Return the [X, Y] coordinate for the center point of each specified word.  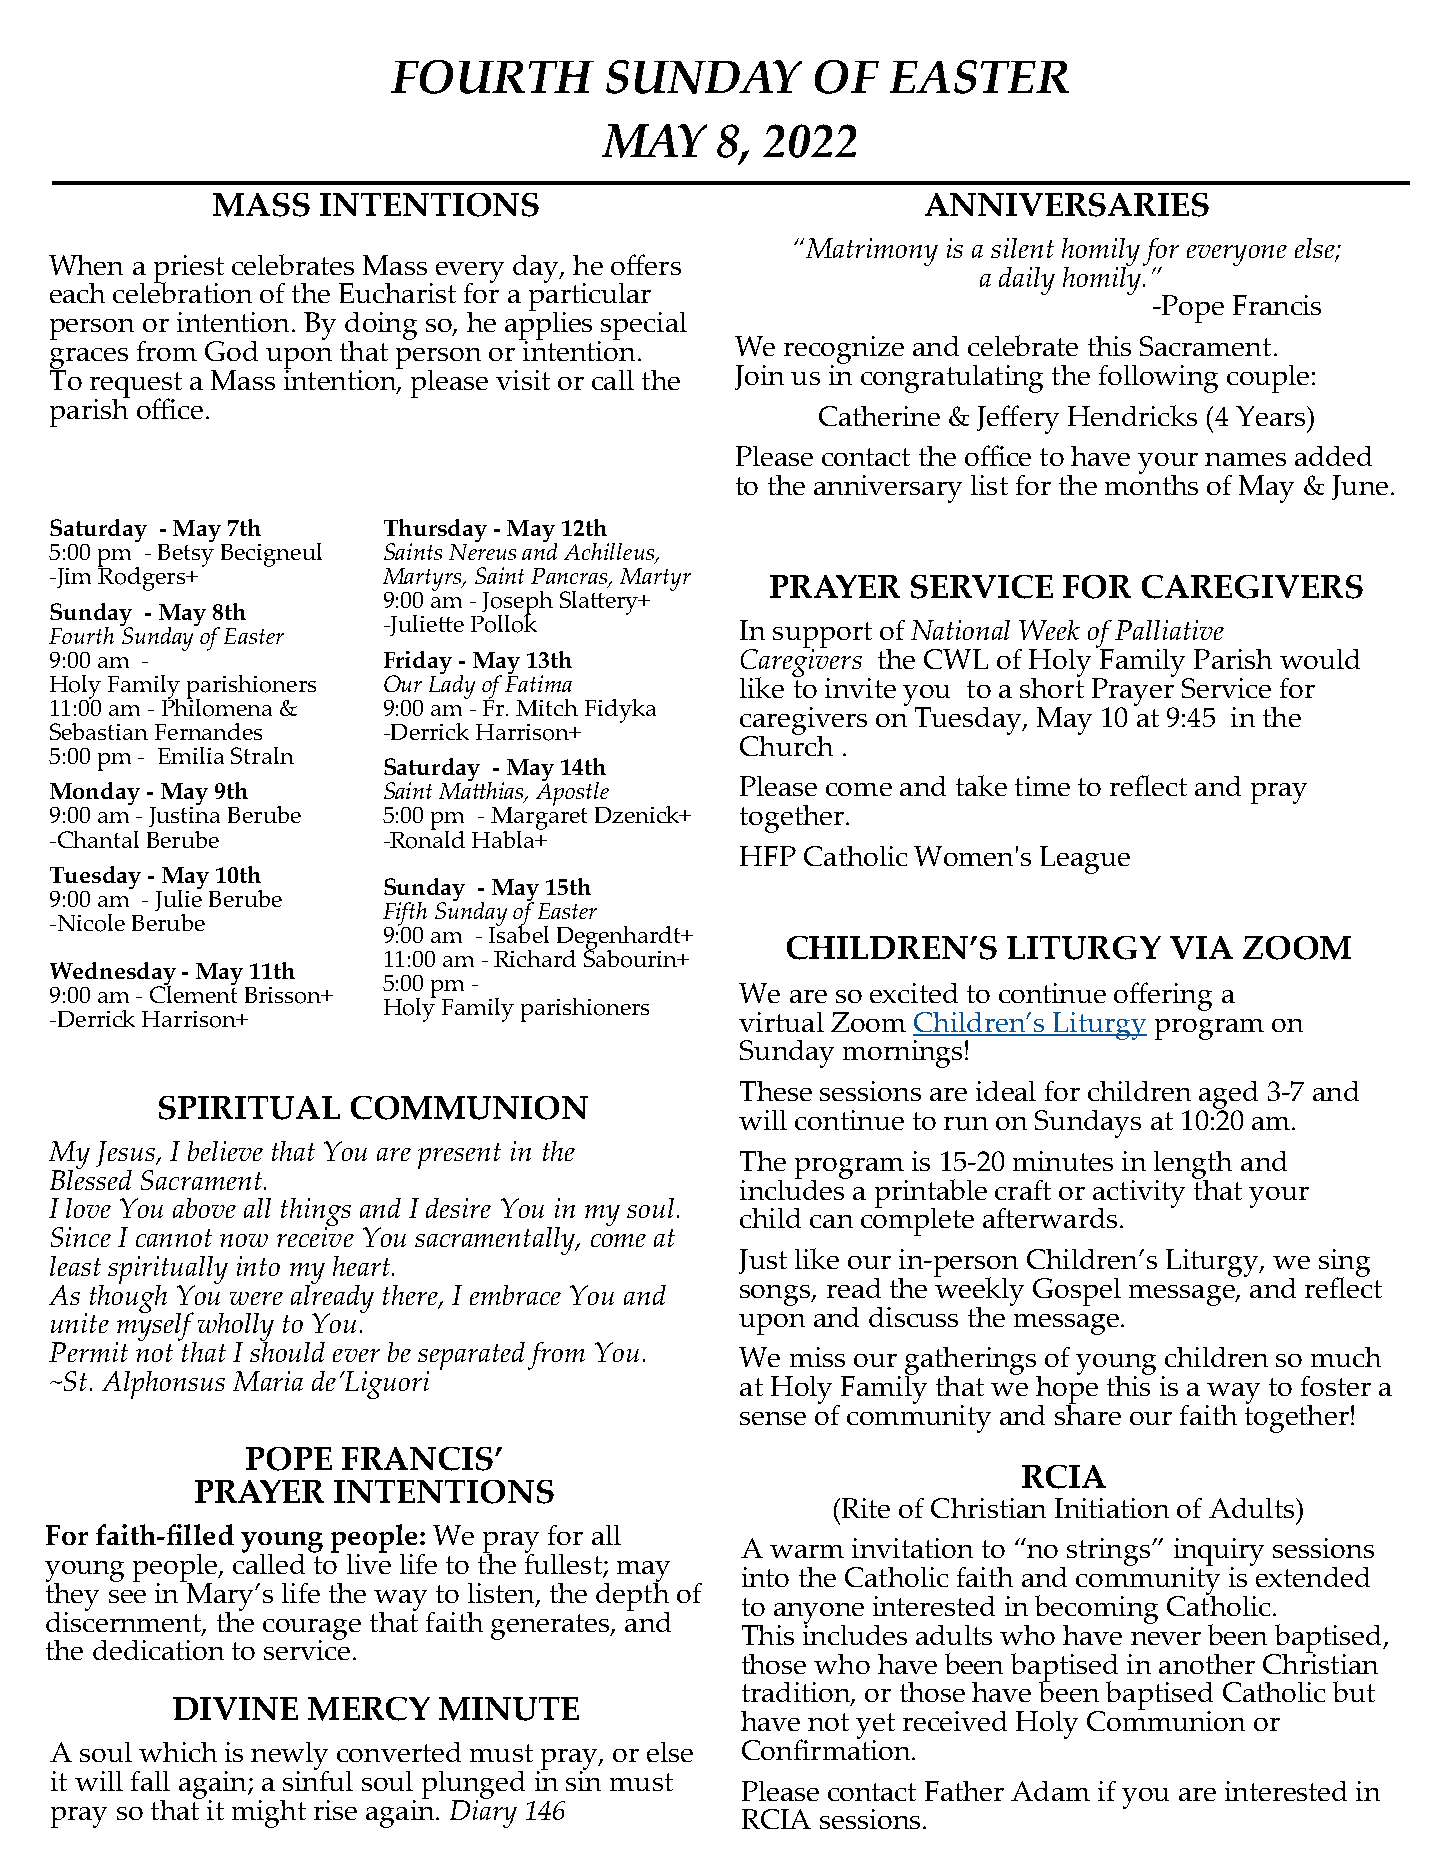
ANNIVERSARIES [1067, 205]
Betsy [186, 554]
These [776, 1091]
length [1193, 1166]
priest [189, 270]
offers [646, 264]
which [178, 1752]
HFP [768, 856]
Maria [268, 1381]
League [1085, 860]
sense [773, 1418]
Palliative [1169, 630]
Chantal [97, 839]
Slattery [600, 603]
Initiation [1112, 1508]
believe [225, 1151]
